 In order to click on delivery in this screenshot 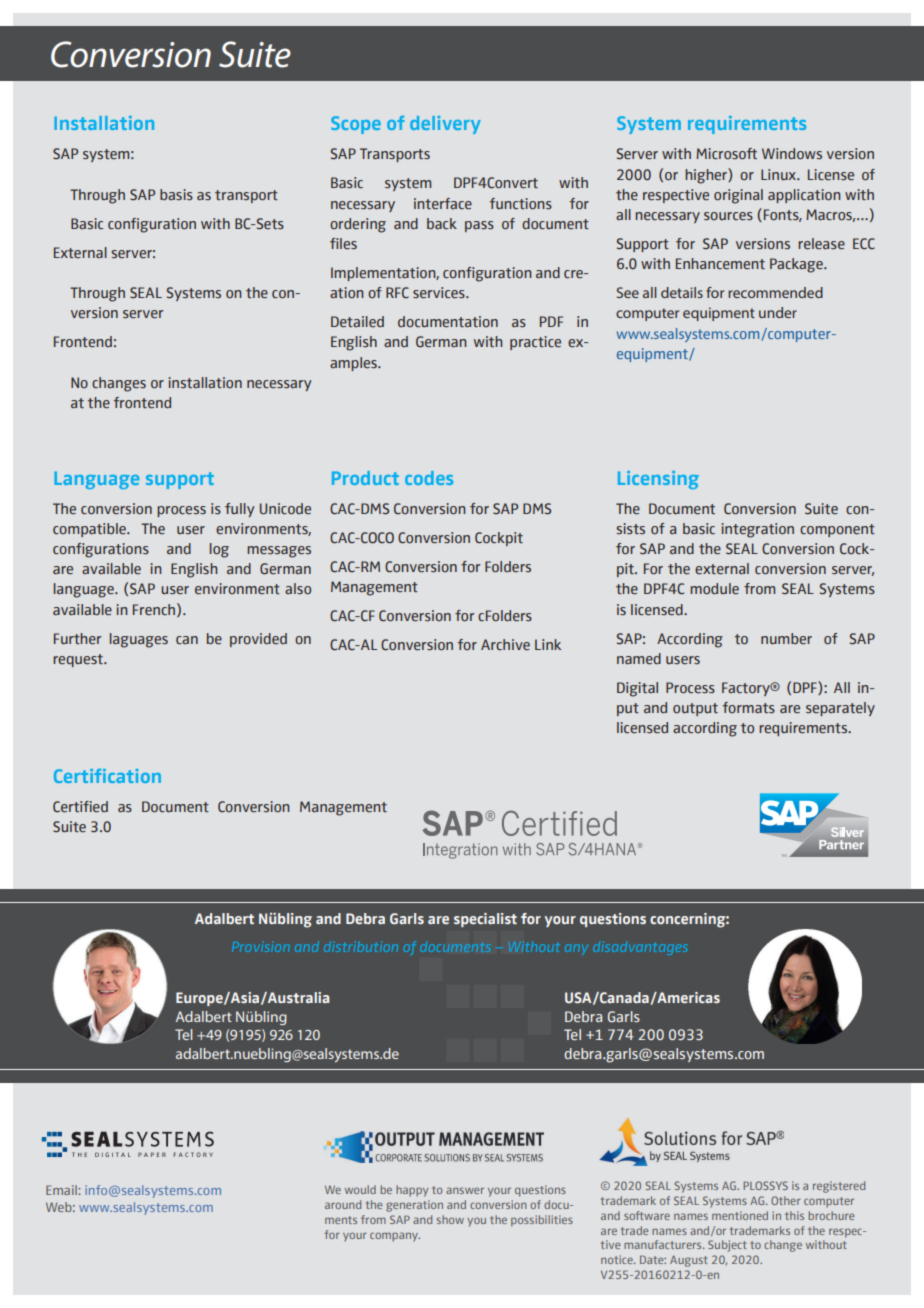, I will do `click(445, 125)`.
